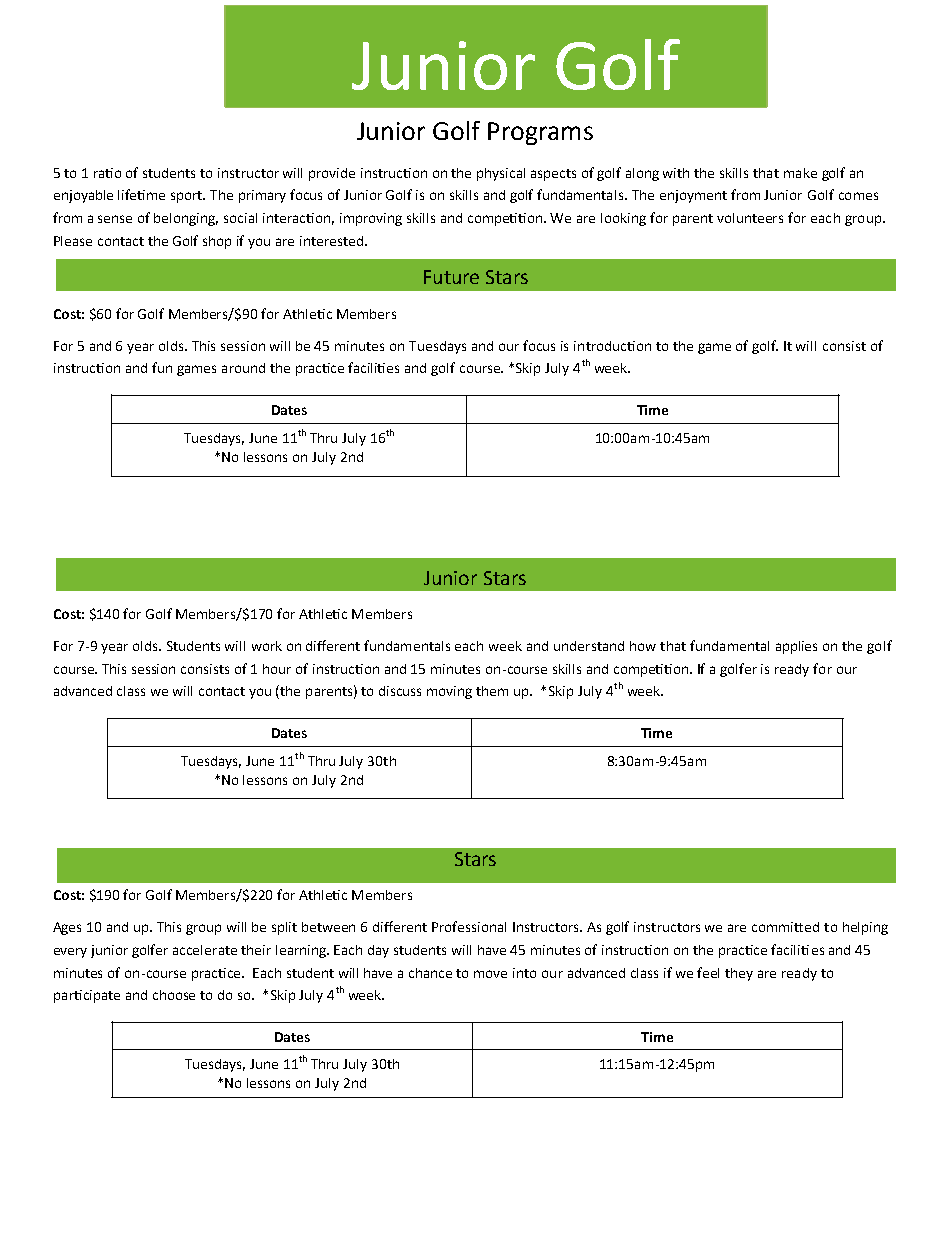  Describe the element at coordinates (490, 974) in the document. I see `move` at that location.
